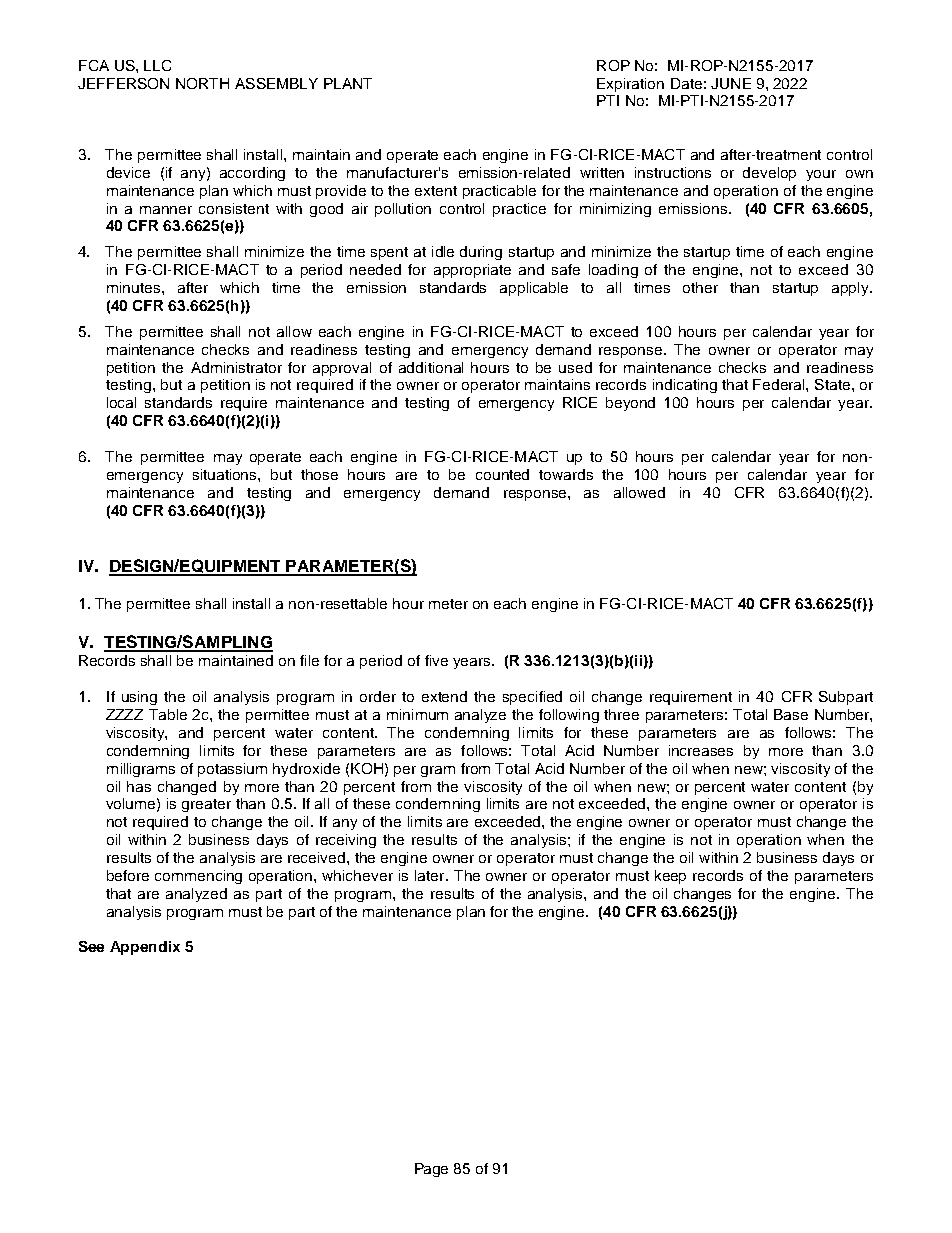  I want to click on other, so click(700, 287).
